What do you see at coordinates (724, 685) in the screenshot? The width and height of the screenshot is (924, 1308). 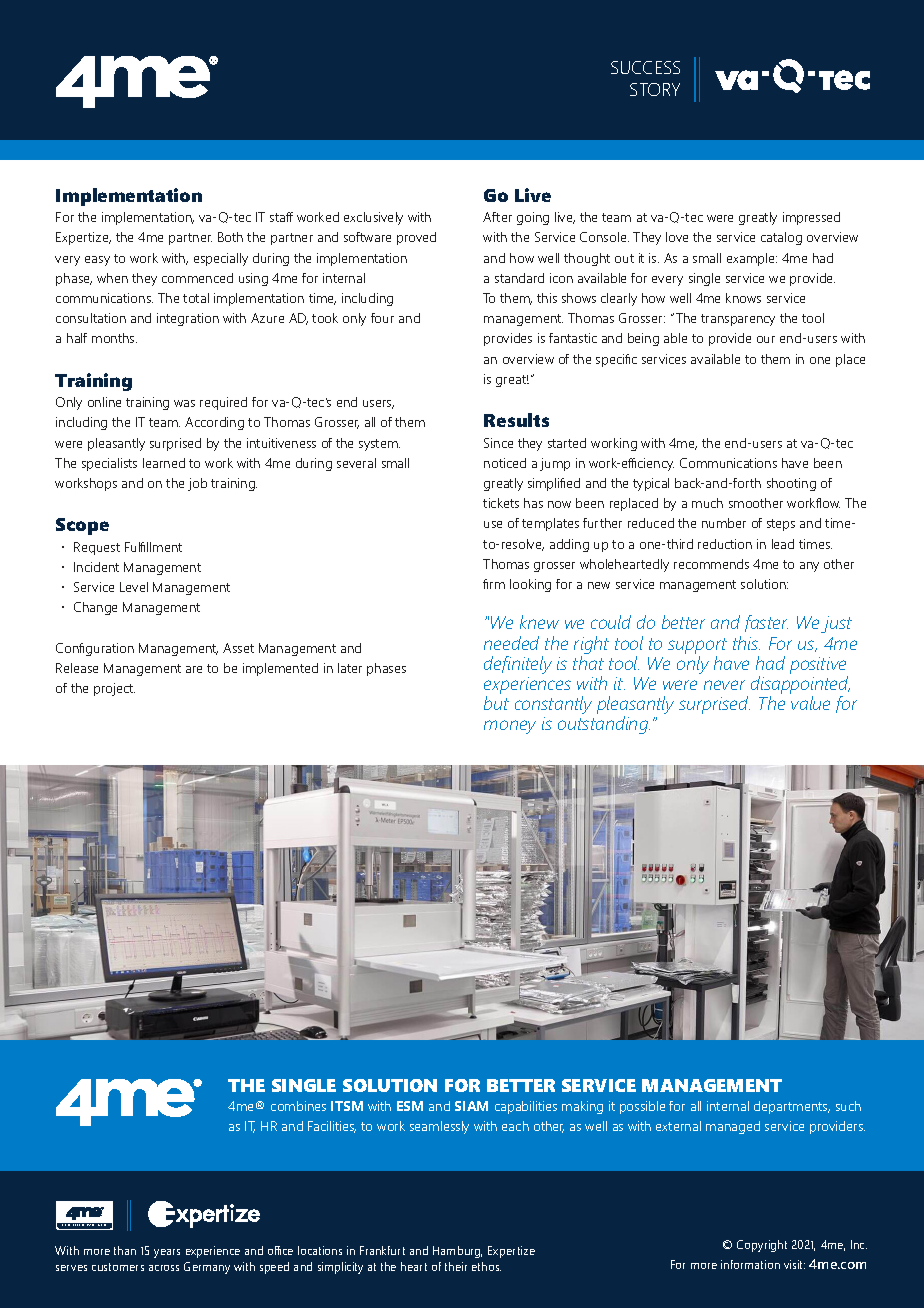 I see `never` at bounding box center [724, 685].
